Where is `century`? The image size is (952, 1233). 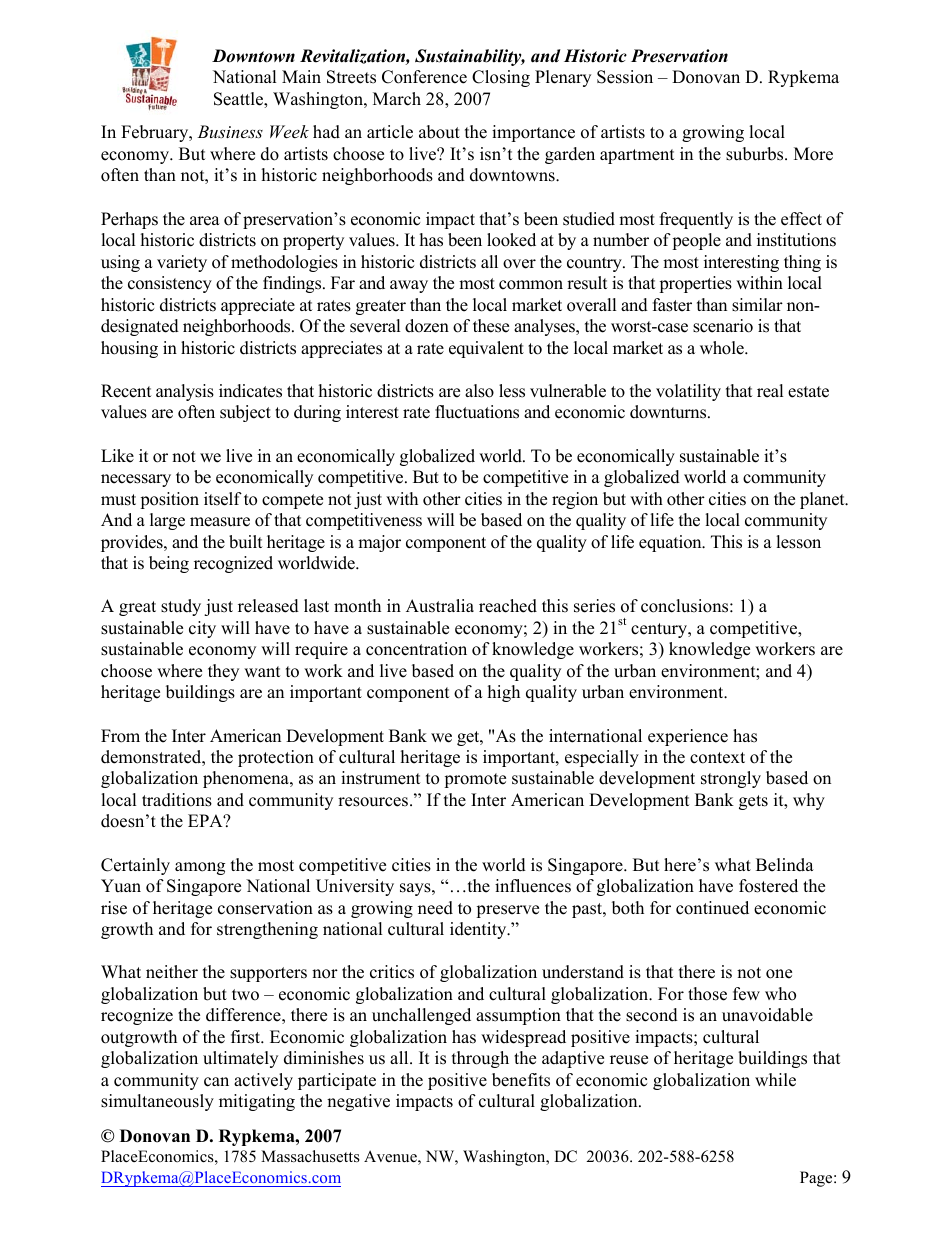
century is located at coordinates (660, 630).
